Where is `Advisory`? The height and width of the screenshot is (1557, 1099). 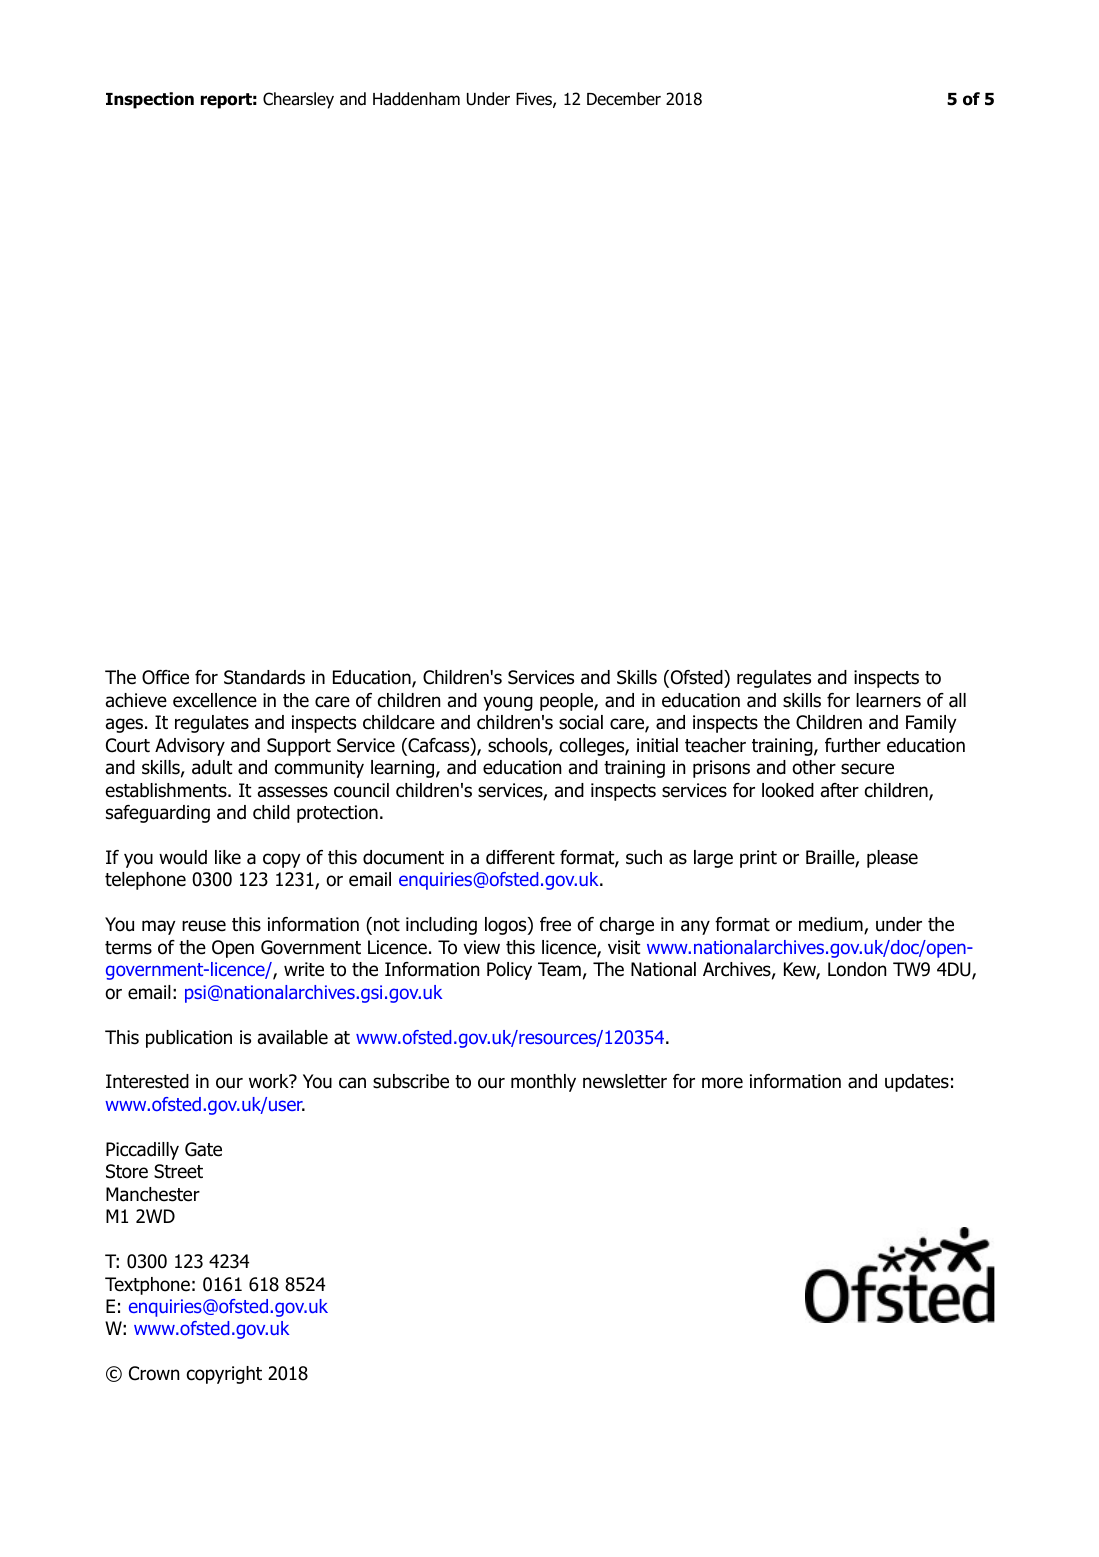 Advisory is located at coordinates (190, 747).
